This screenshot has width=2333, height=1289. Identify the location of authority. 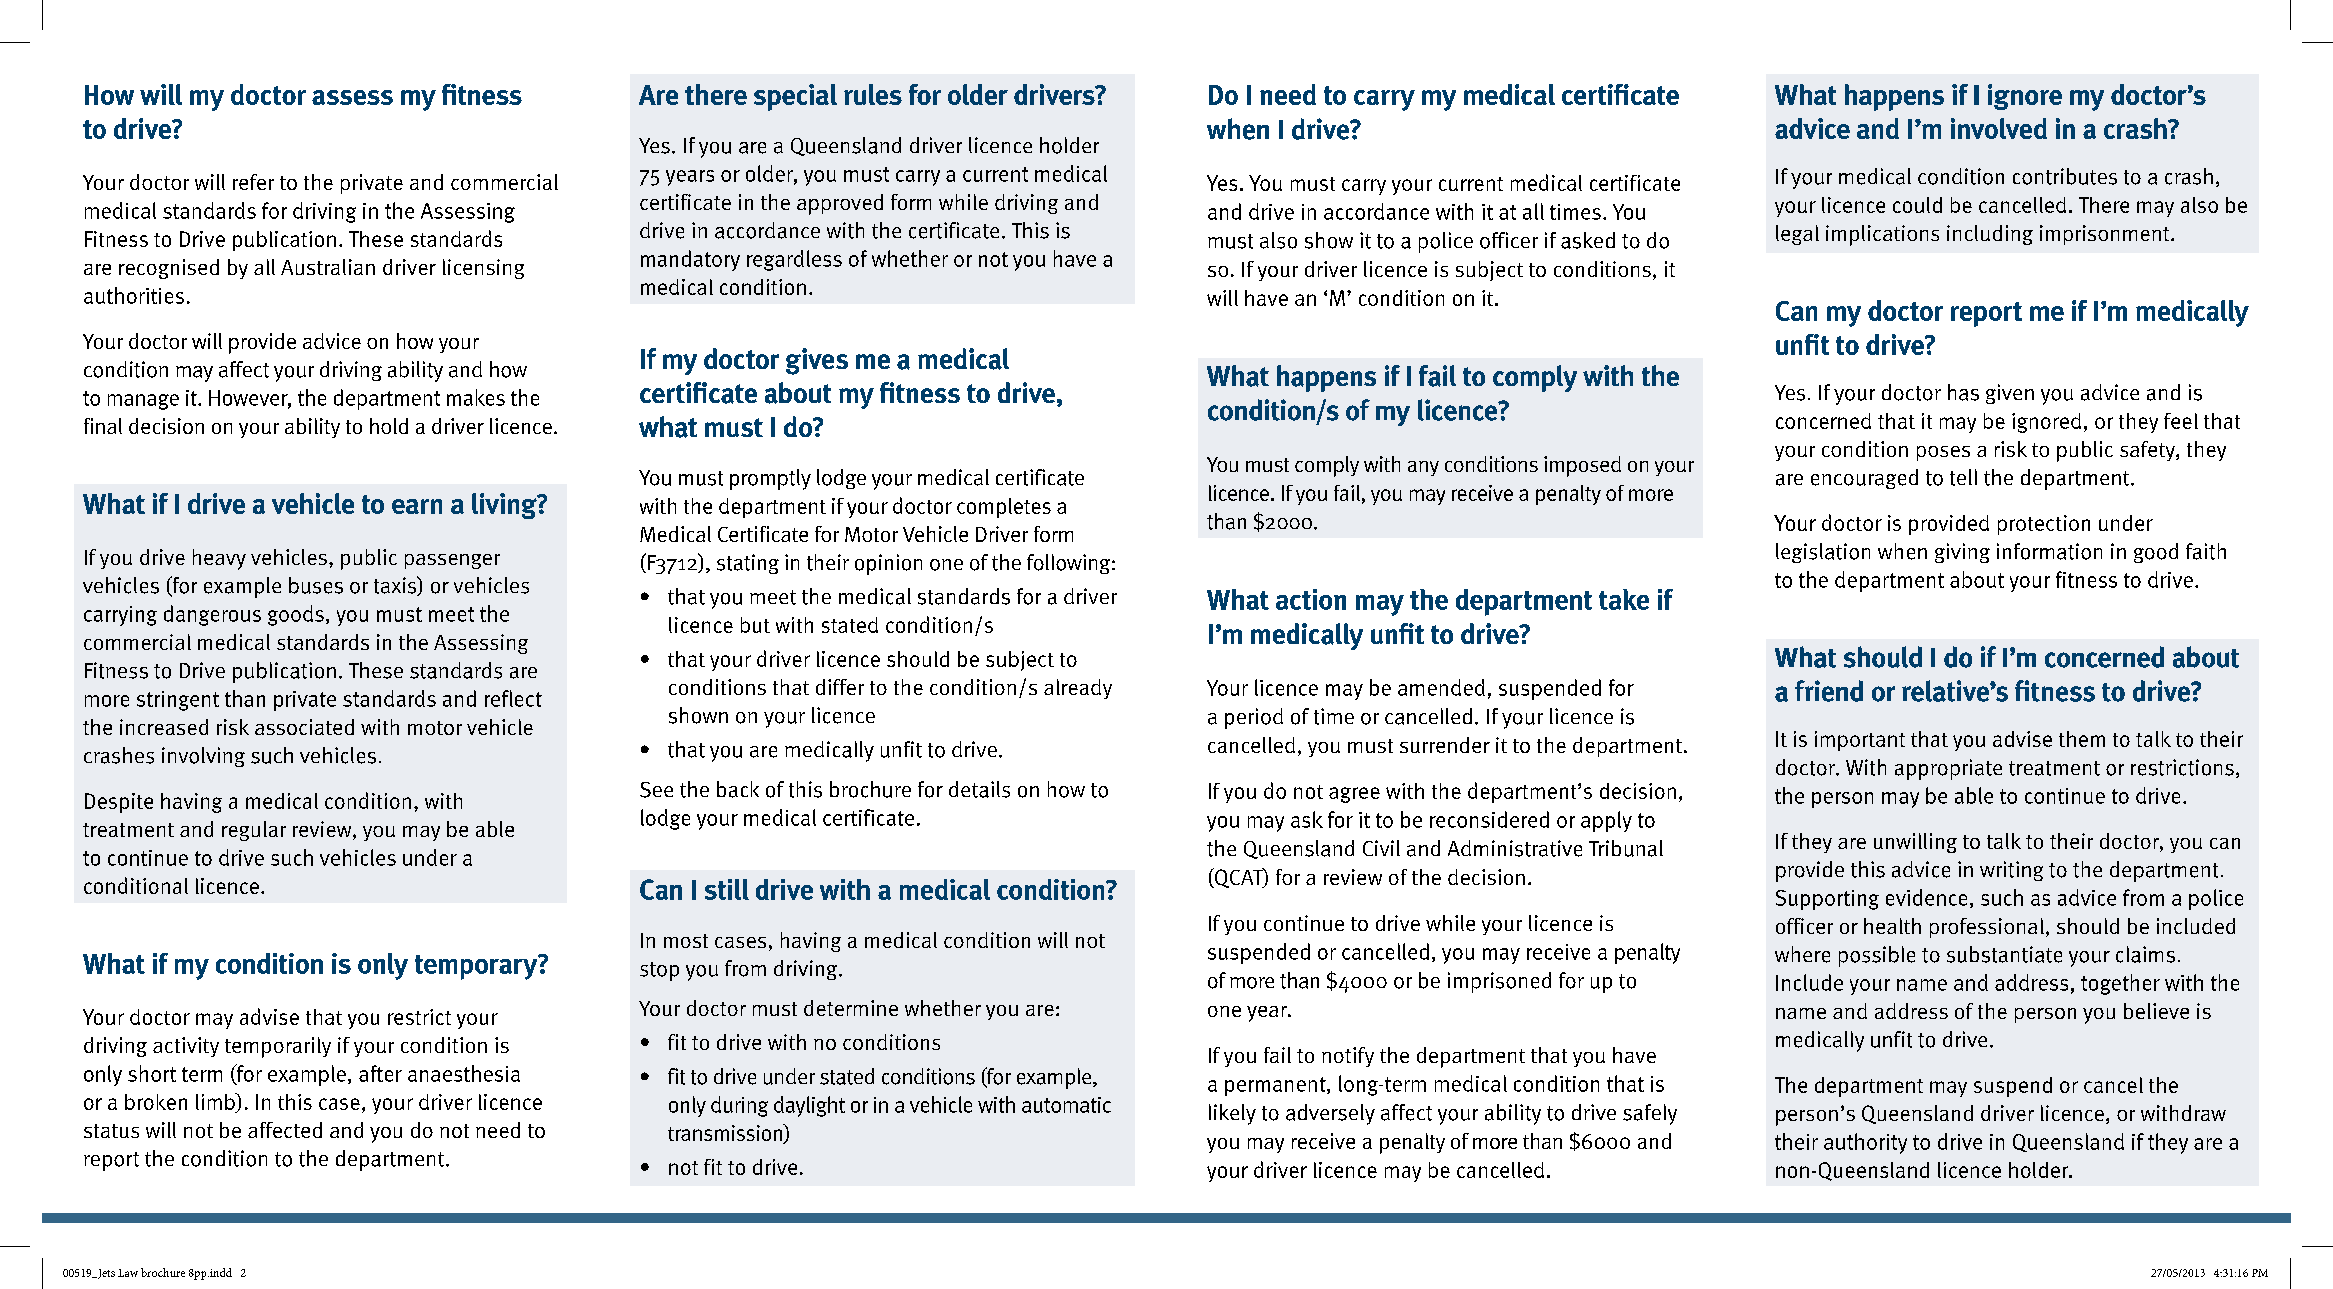
(1865, 1143).
